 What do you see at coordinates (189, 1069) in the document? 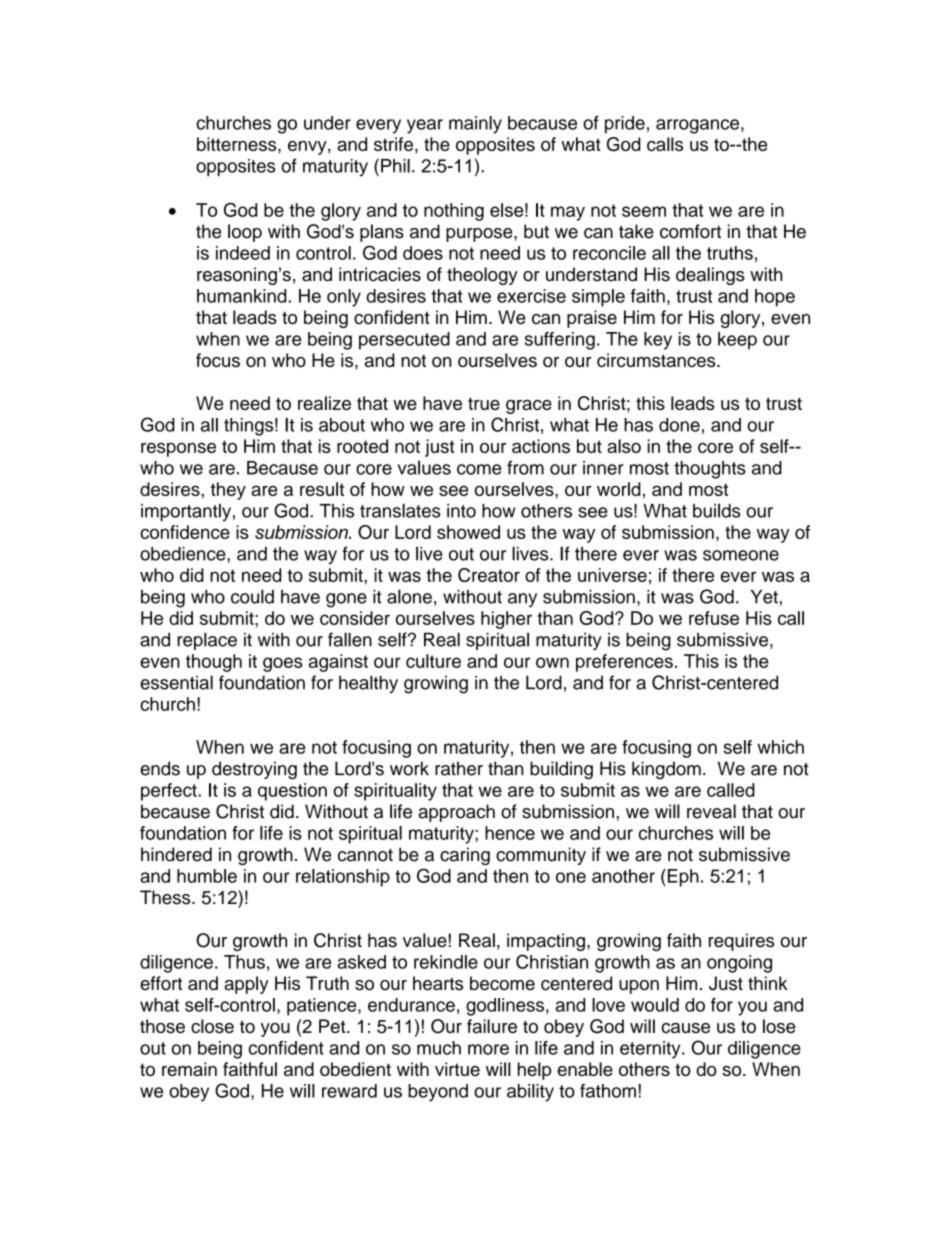
I see `remain` at bounding box center [189, 1069].
